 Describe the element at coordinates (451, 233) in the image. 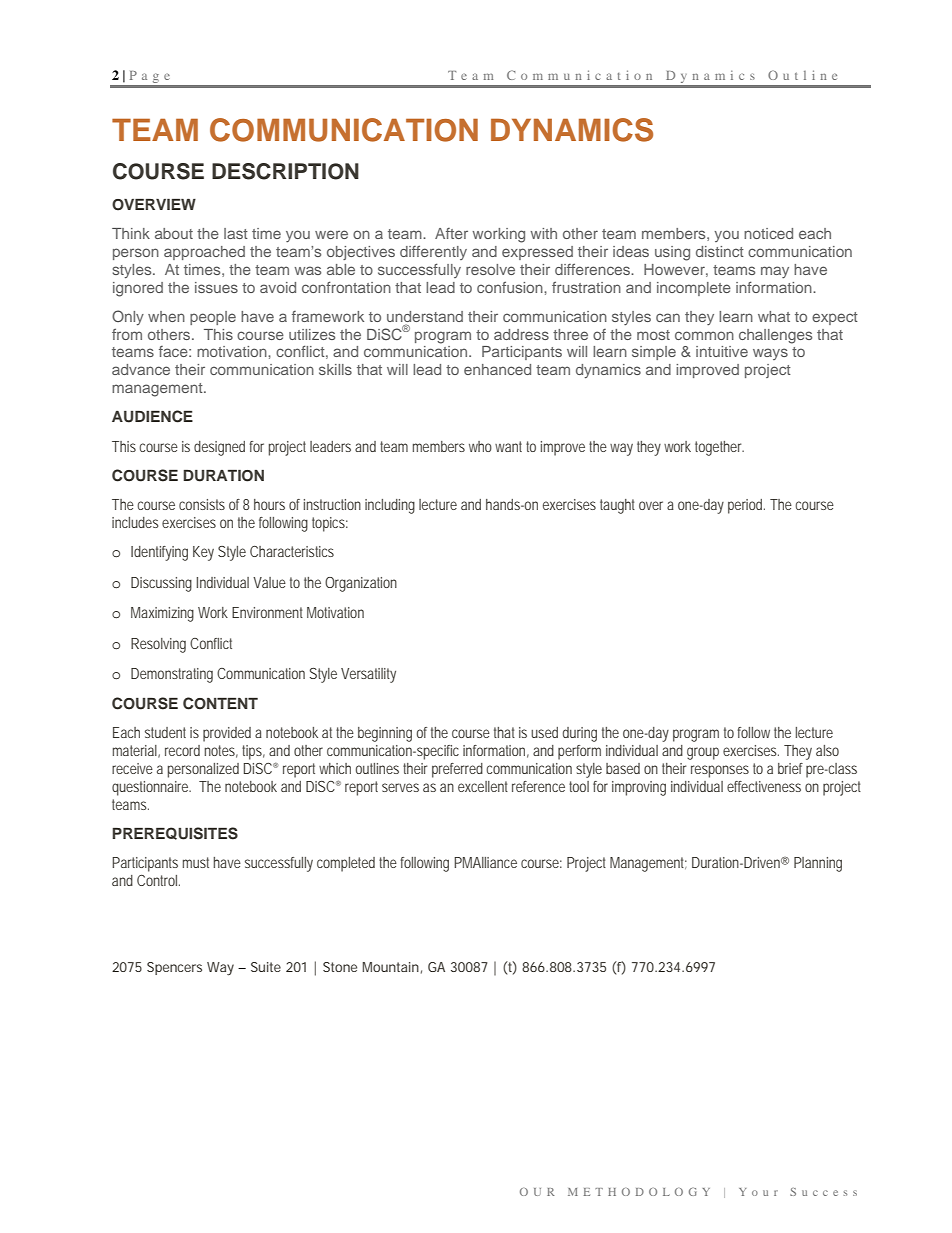

I see `After` at that location.
